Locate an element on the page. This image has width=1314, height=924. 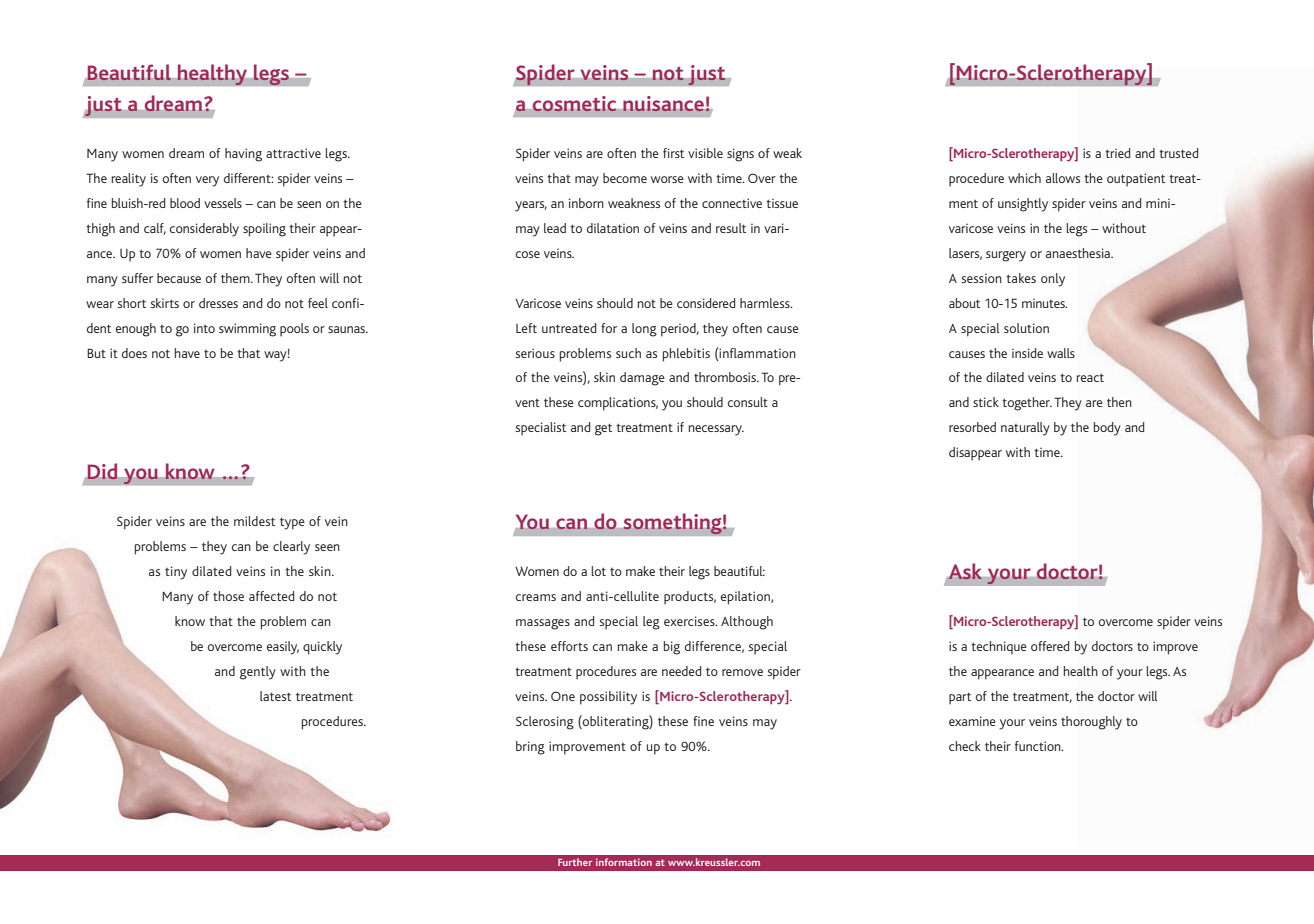
tried is located at coordinates (1117, 153).
